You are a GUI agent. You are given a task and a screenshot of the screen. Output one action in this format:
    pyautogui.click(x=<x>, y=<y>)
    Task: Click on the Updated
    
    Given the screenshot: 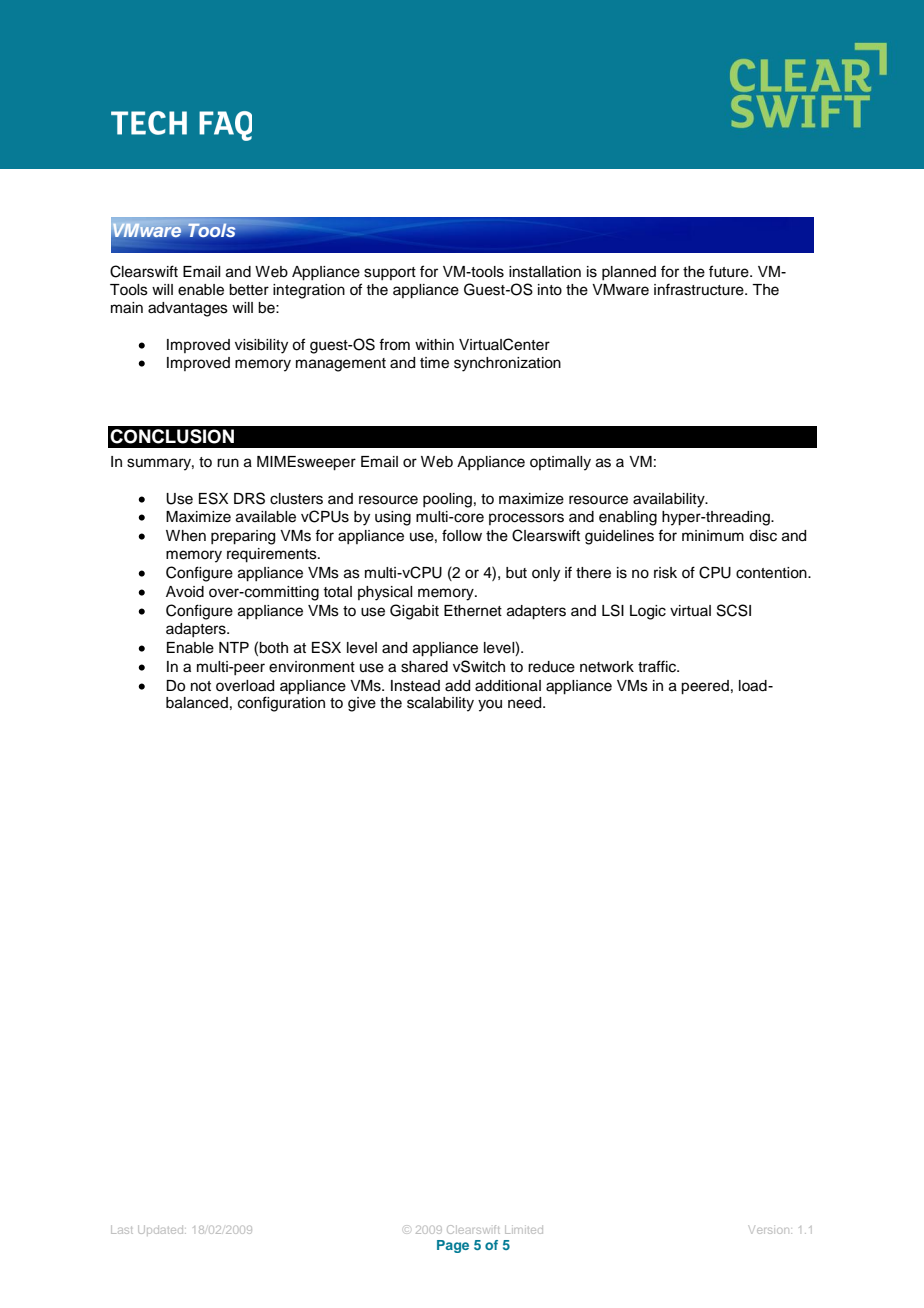 What is the action you would take?
    pyautogui.click(x=162, y=1229)
